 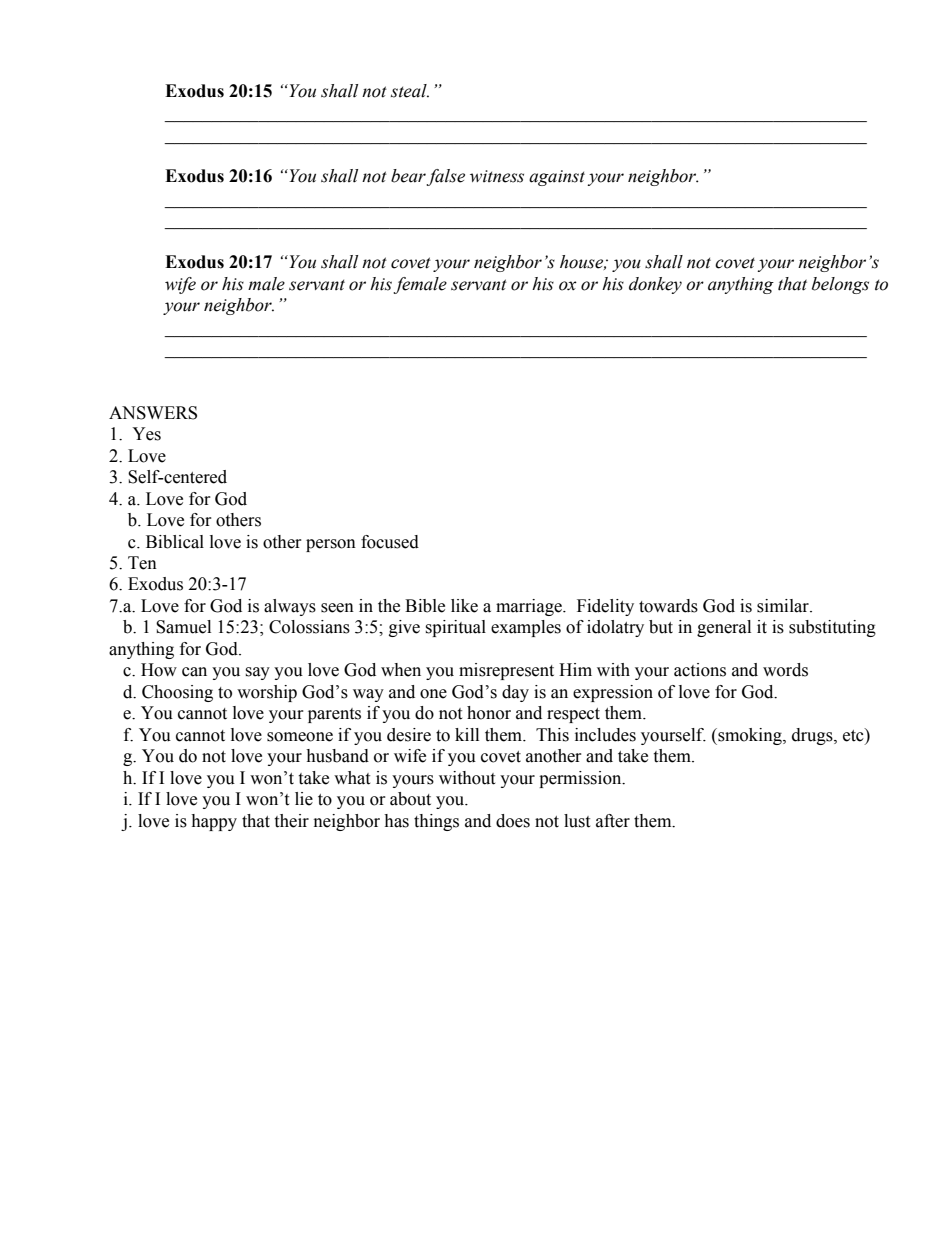 I want to click on focused, so click(x=390, y=542).
